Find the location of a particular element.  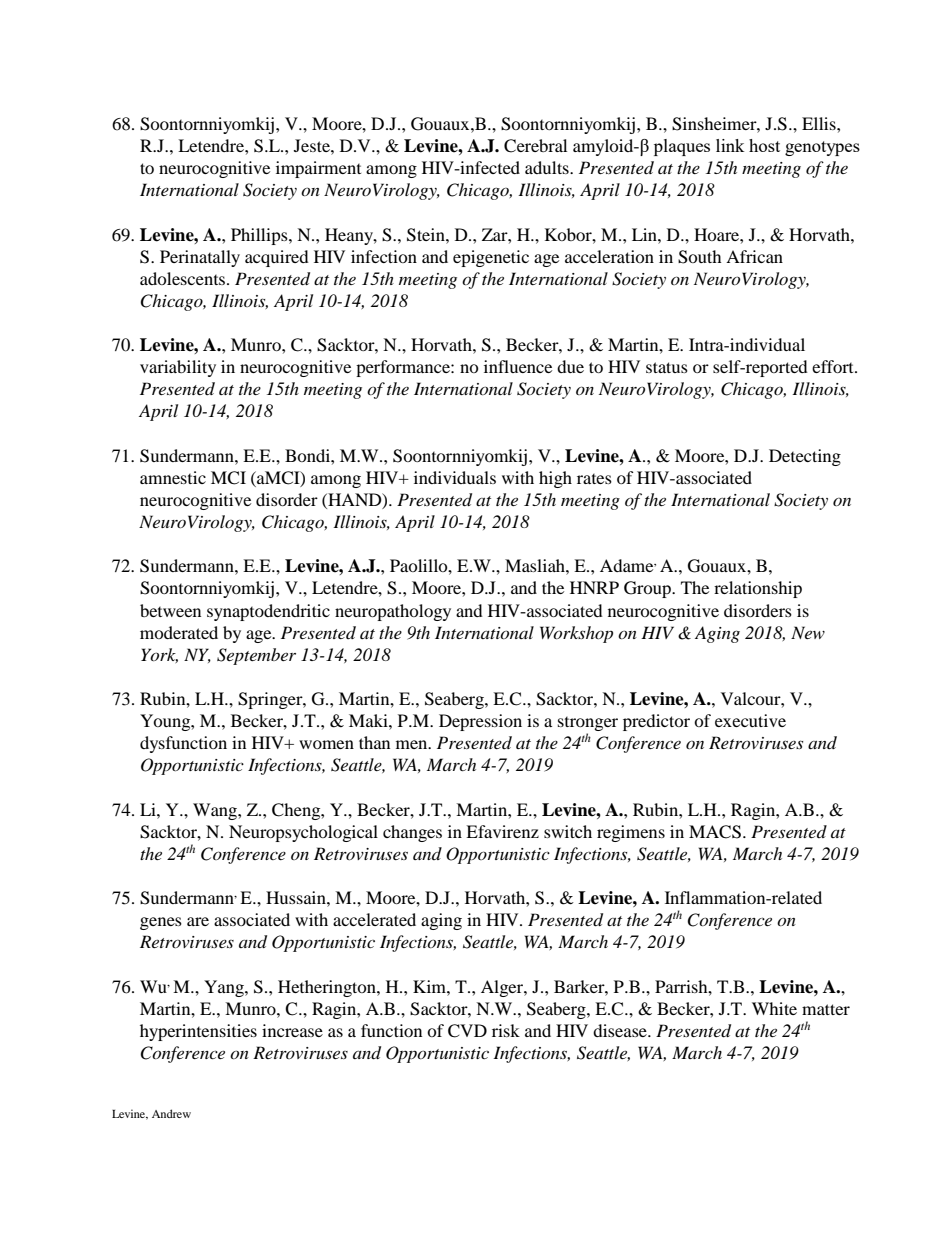

September is located at coordinates (256, 656).
